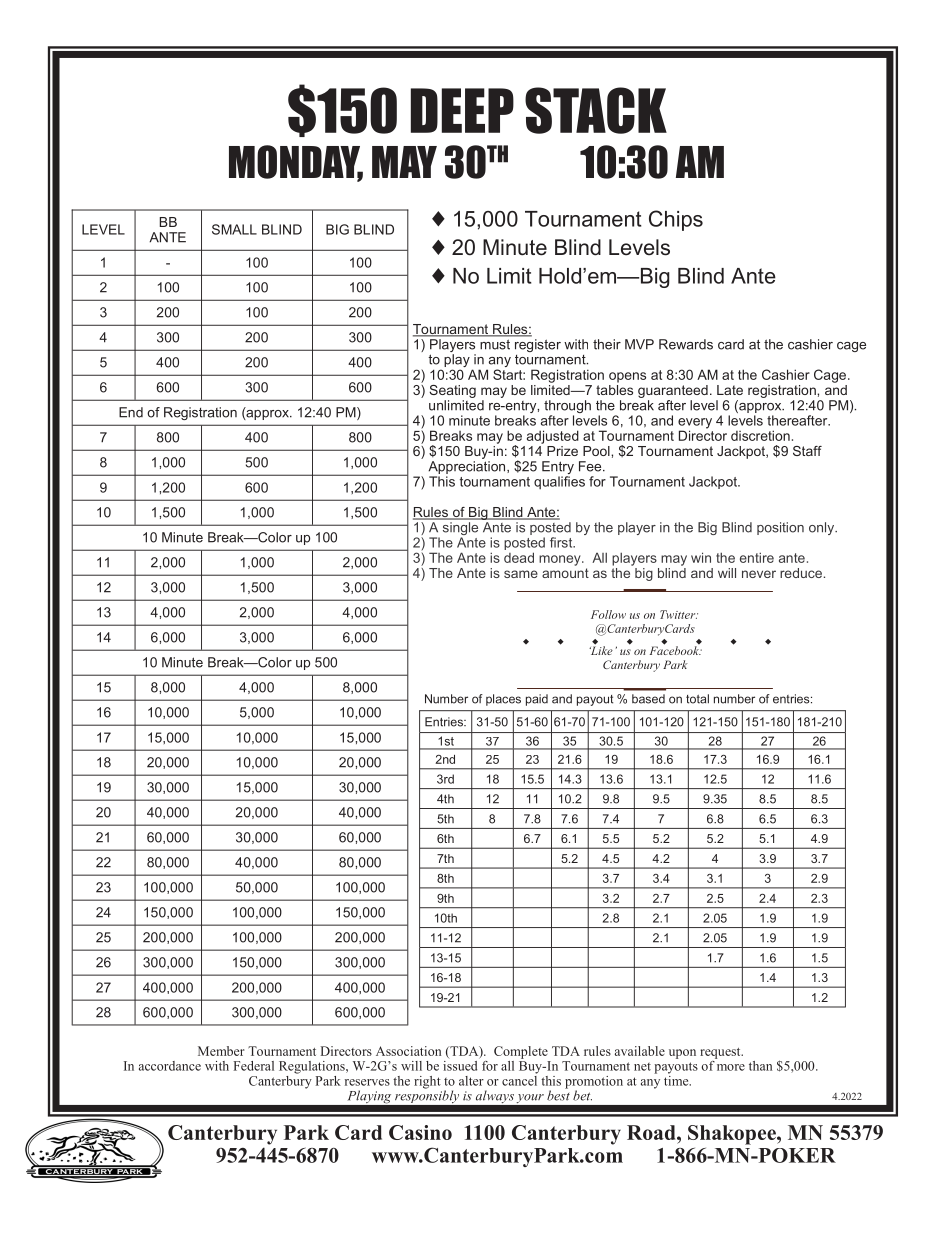 Image resolution: width=952 pixels, height=1233 pixels. Describe the element at coordinates (676, 220) in the screenshot. I see `Chips` at that location.
